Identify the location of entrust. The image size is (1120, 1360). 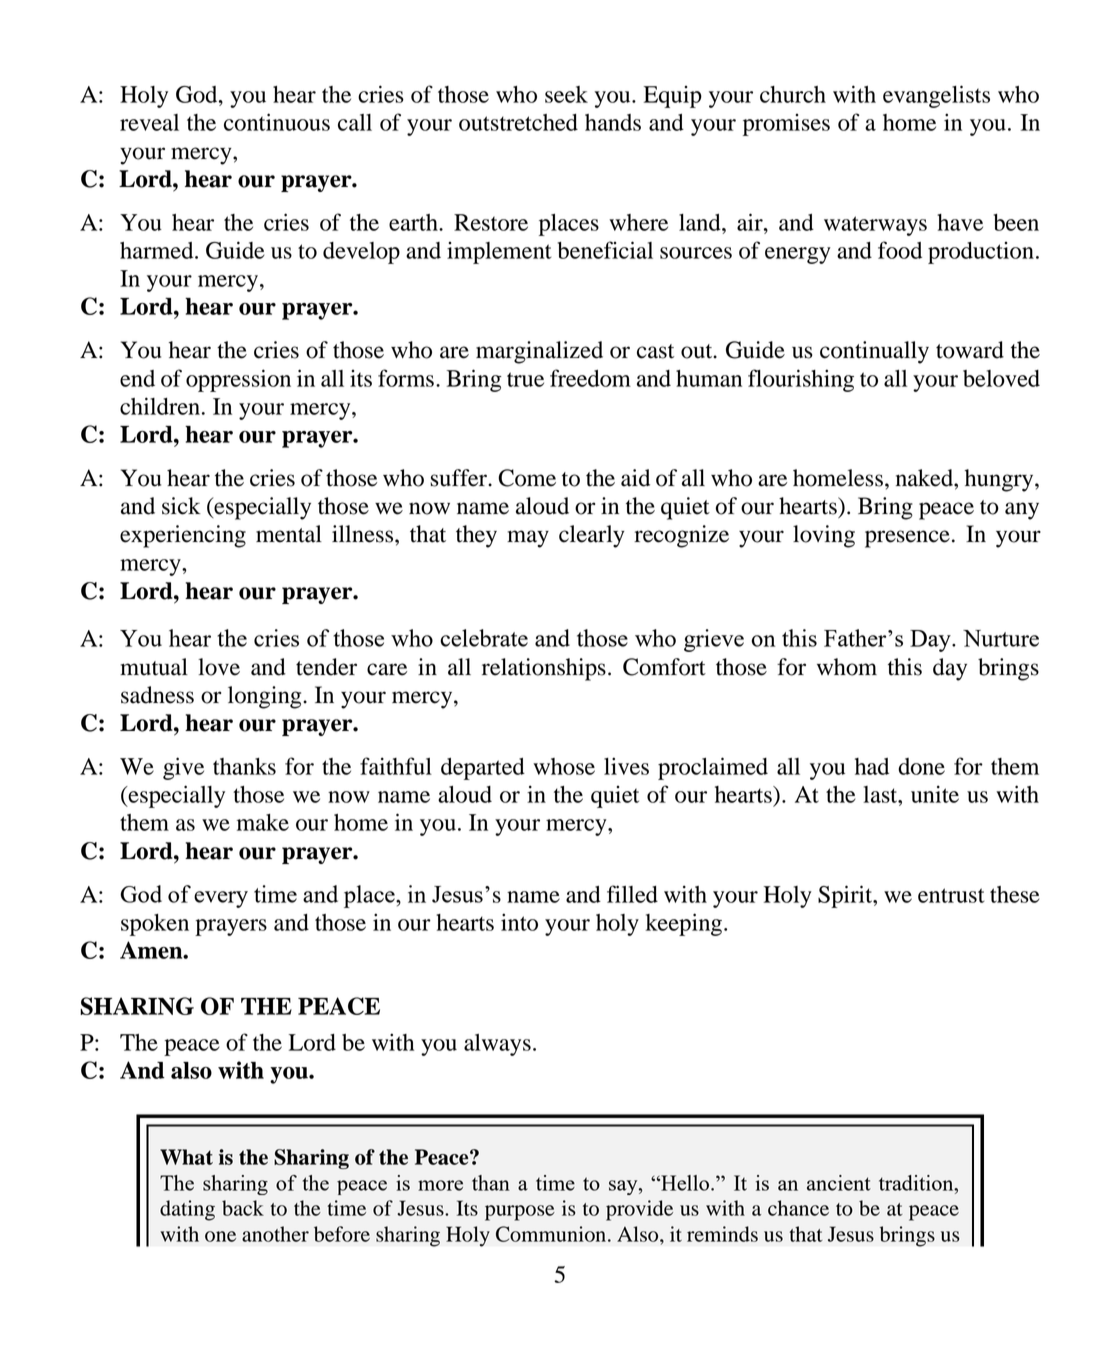
(951, 895).
